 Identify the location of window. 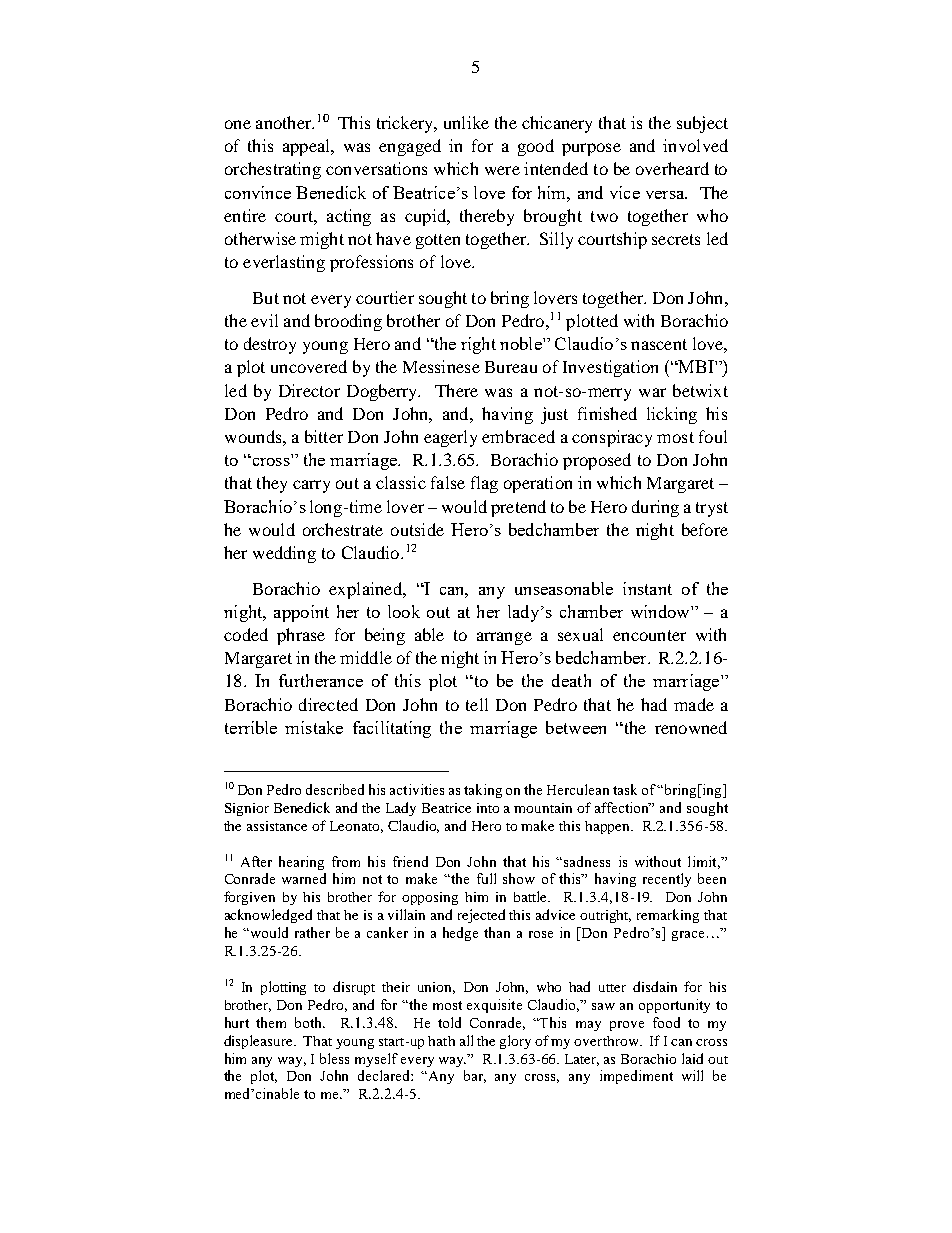
(661, 611).
